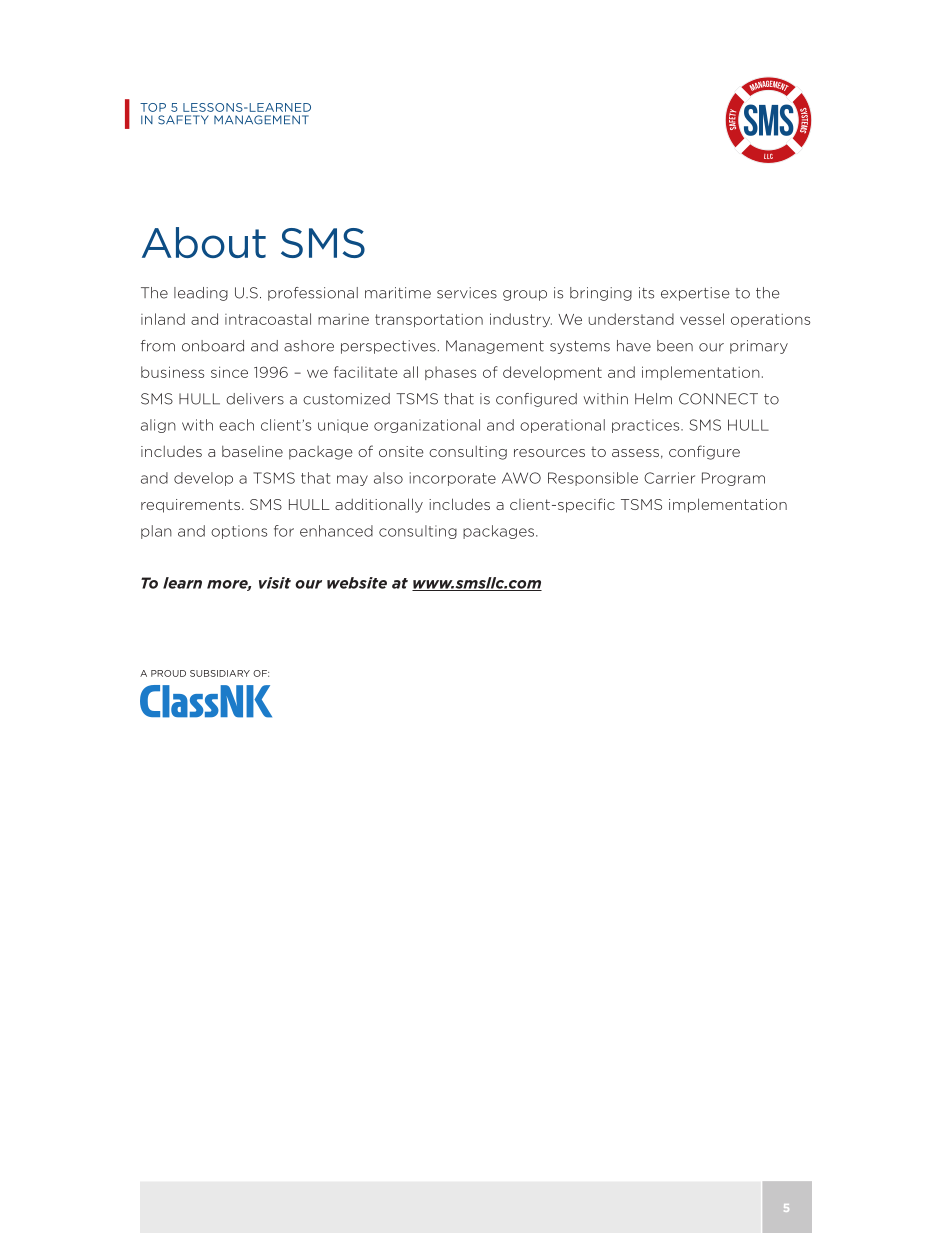  Describe the element at coordinates (467, 293) in the screenshot. I see `services` at that location.
